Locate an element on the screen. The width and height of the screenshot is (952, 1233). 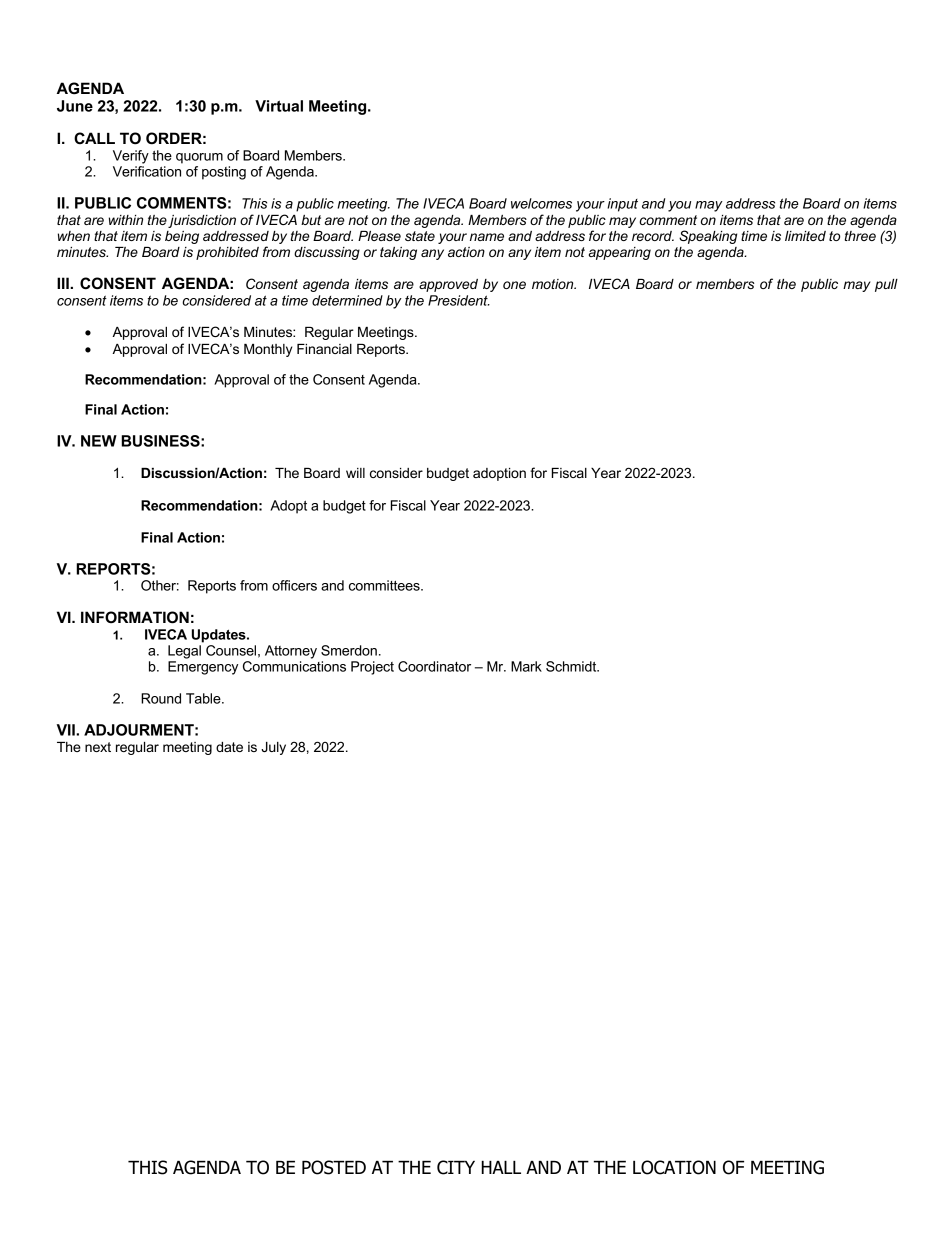
Schmidt is located at coordinates (572, 666).
